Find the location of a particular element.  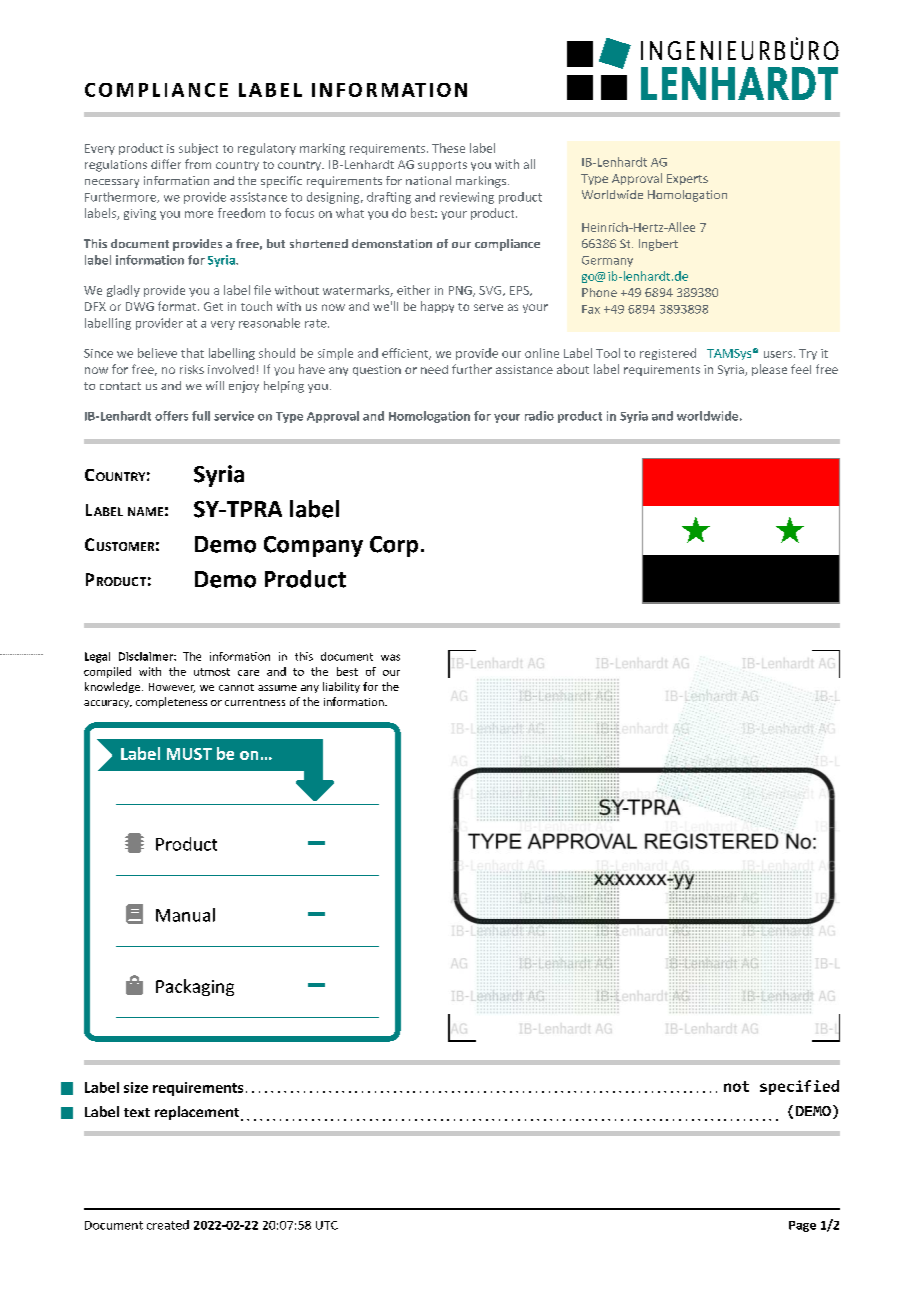

However is located at coordinates (172, 688).
